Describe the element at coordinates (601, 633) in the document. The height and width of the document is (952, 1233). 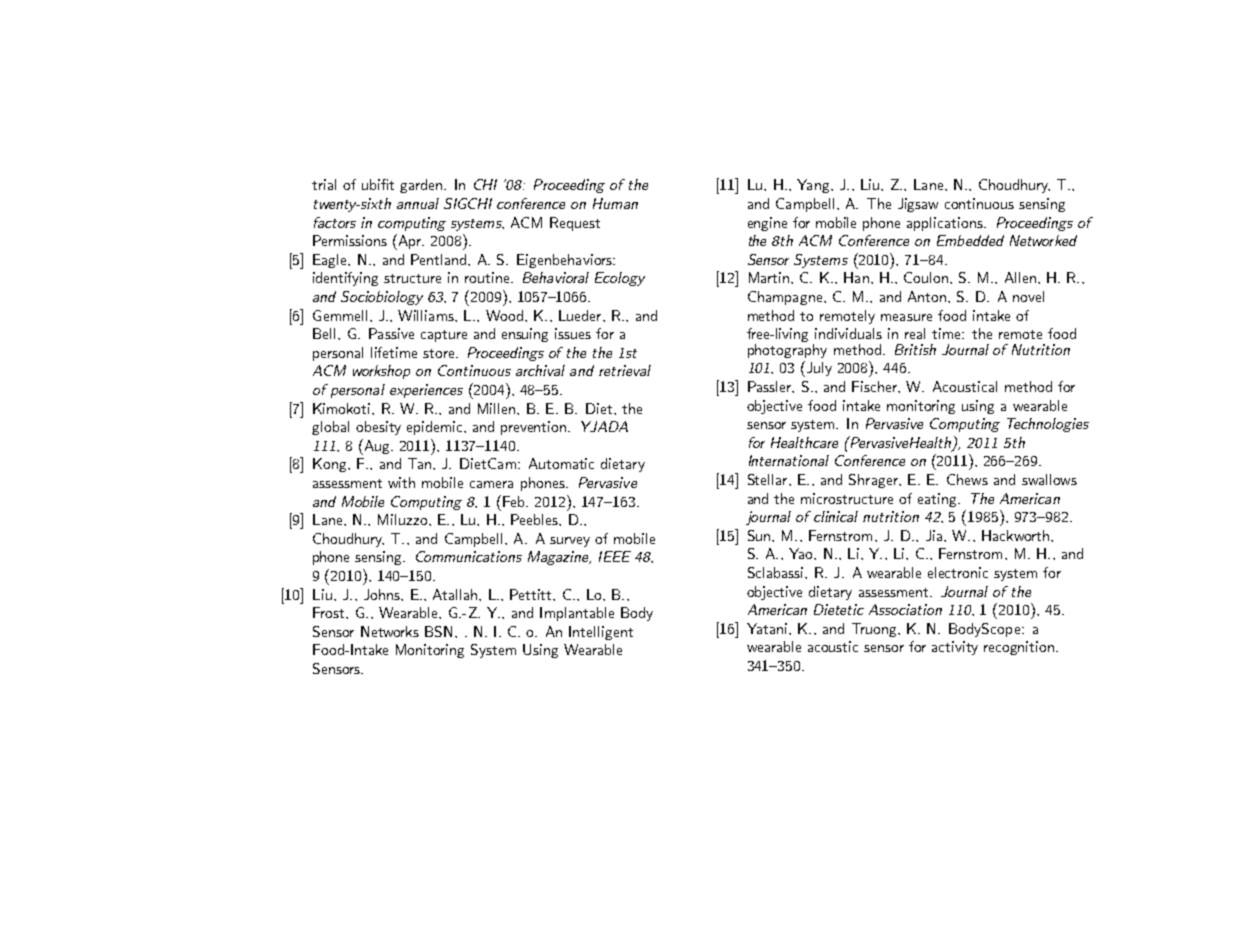
I see `Intelligent` at that location.
